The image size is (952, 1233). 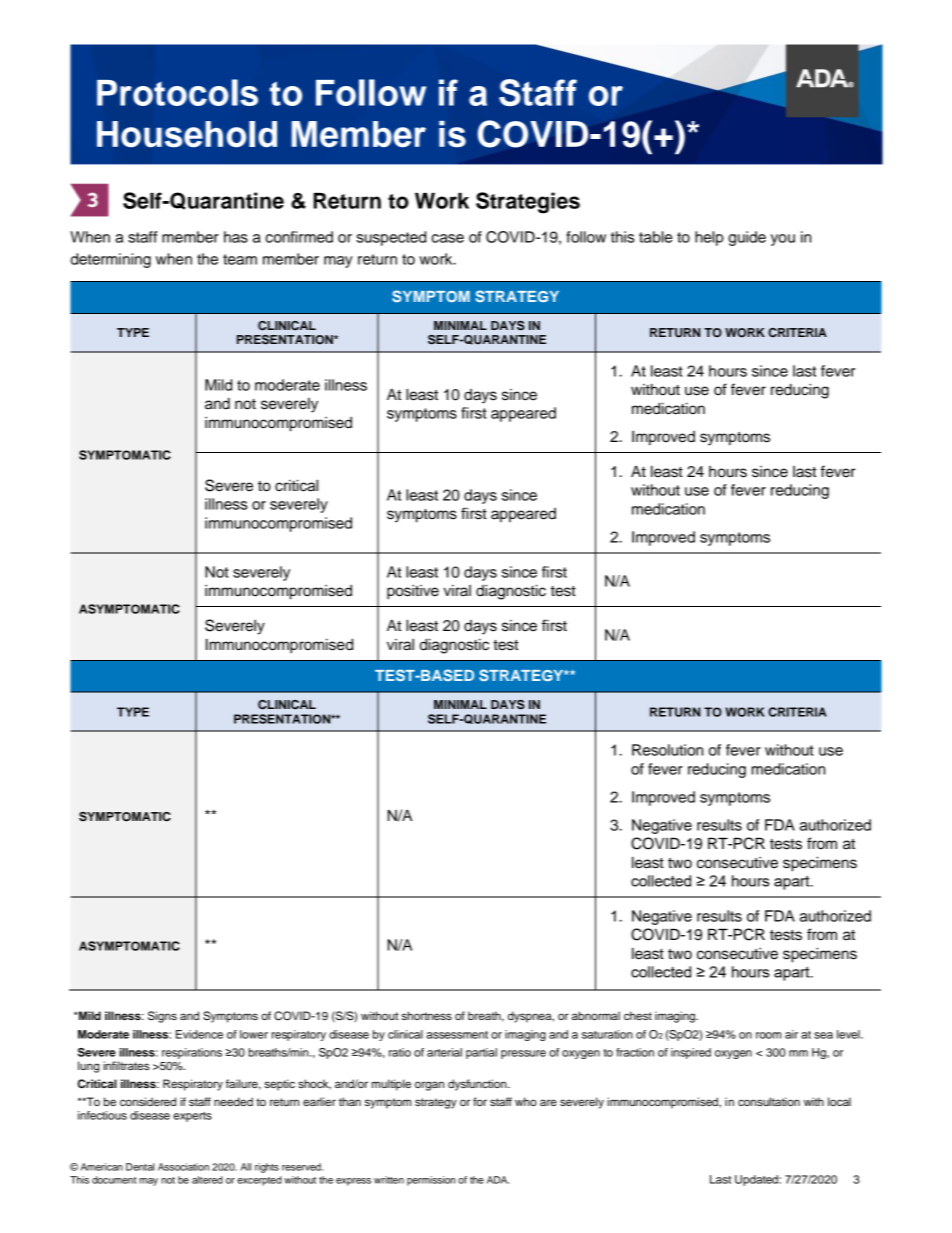 What do you see at coordinates (187, 134) in the screenshot?
I see `Household` at bounding box center [187, 134].
